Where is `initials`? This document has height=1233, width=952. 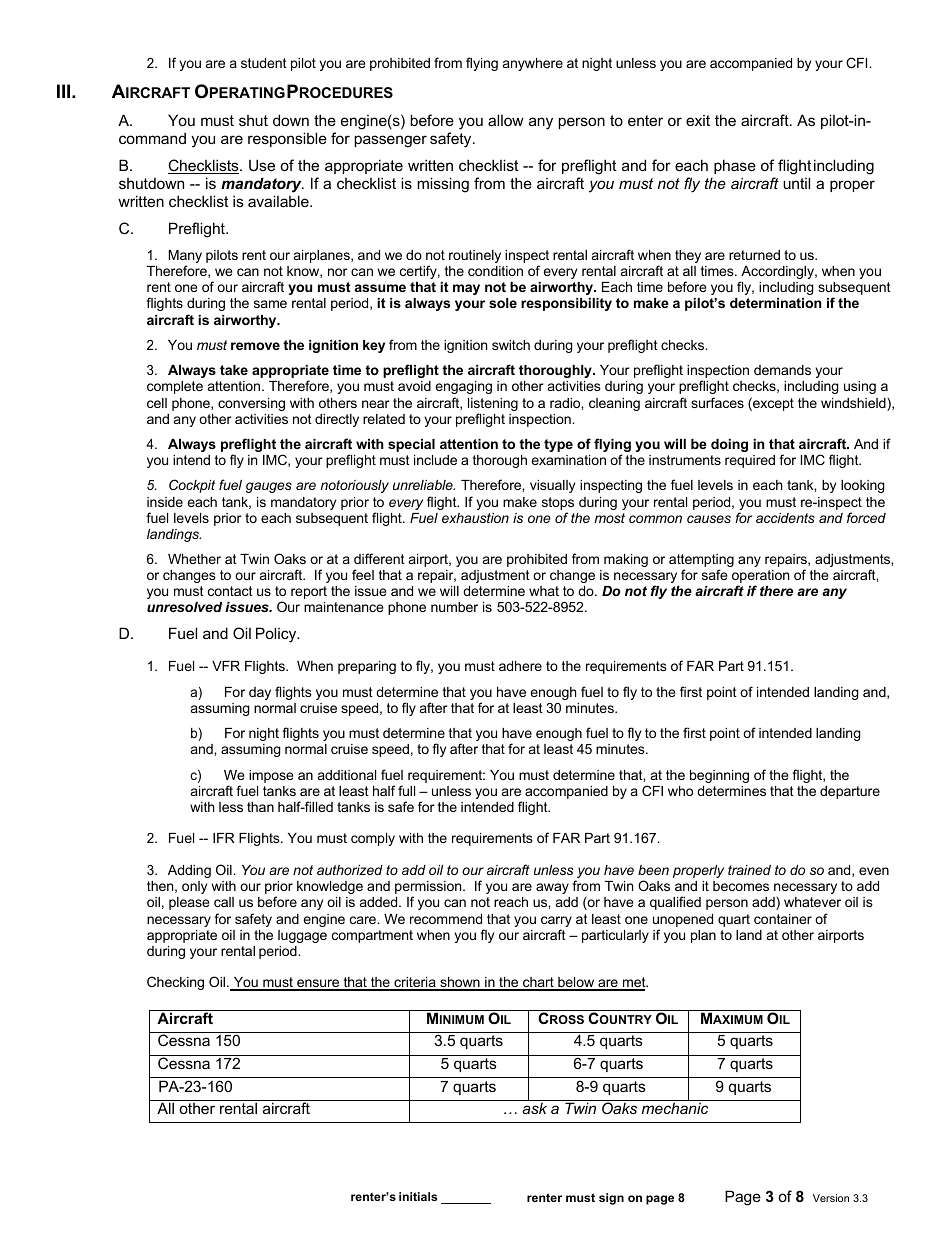 initials is located at coordinates (418, 1196).
